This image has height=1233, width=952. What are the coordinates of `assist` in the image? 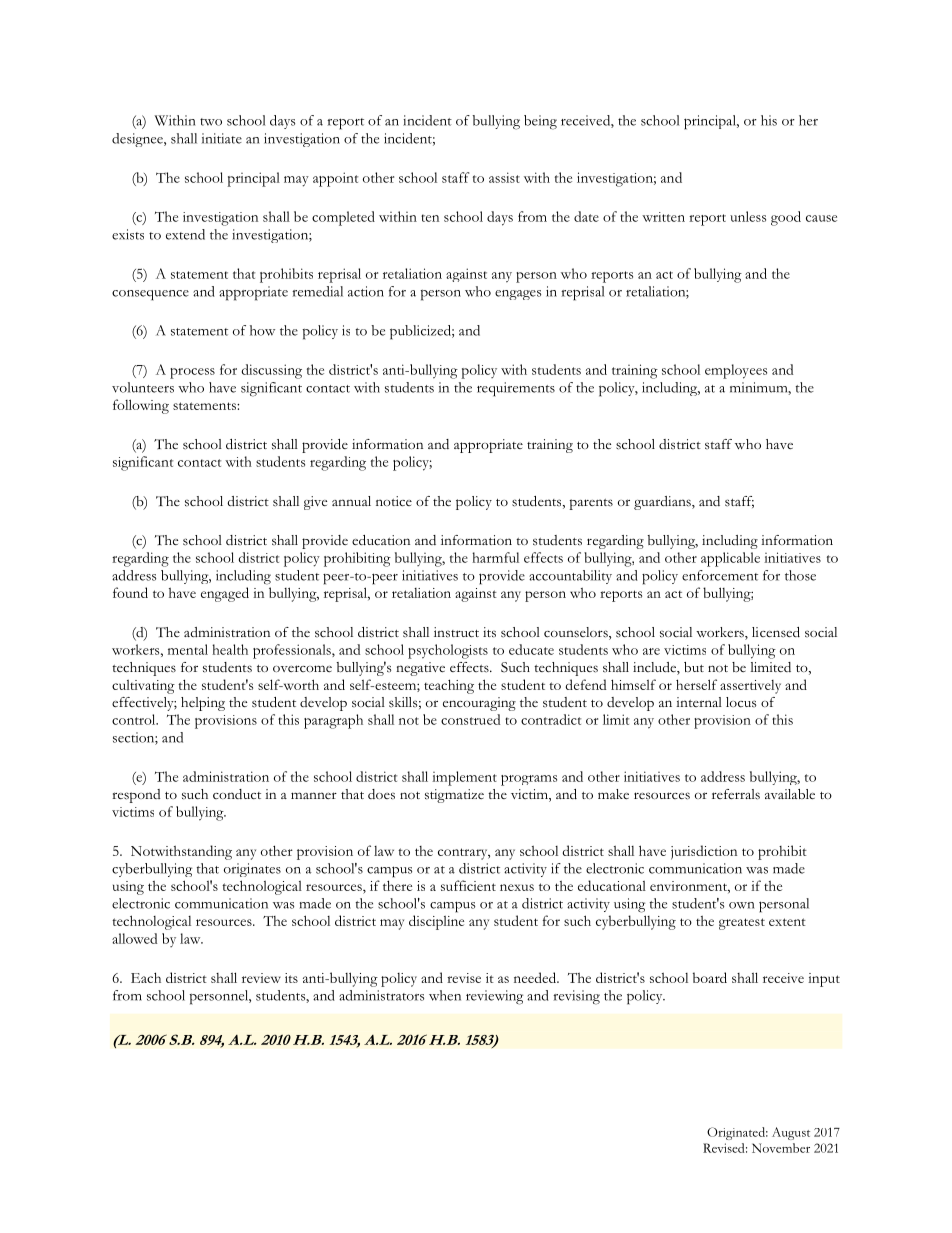 It's located at (504, 177).
